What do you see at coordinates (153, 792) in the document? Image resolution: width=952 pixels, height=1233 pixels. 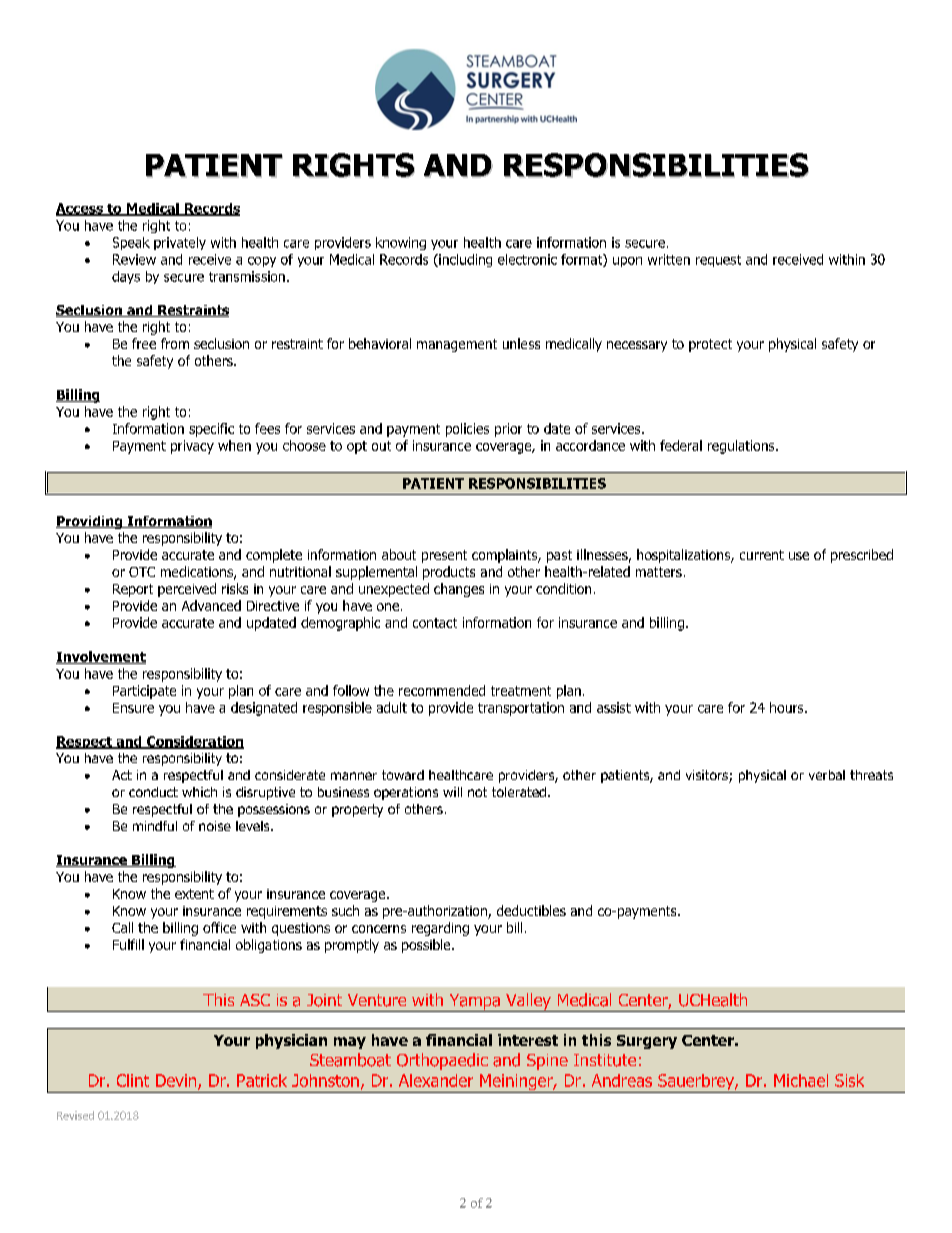 I see `conduct` at bounding box center [153, 792].
